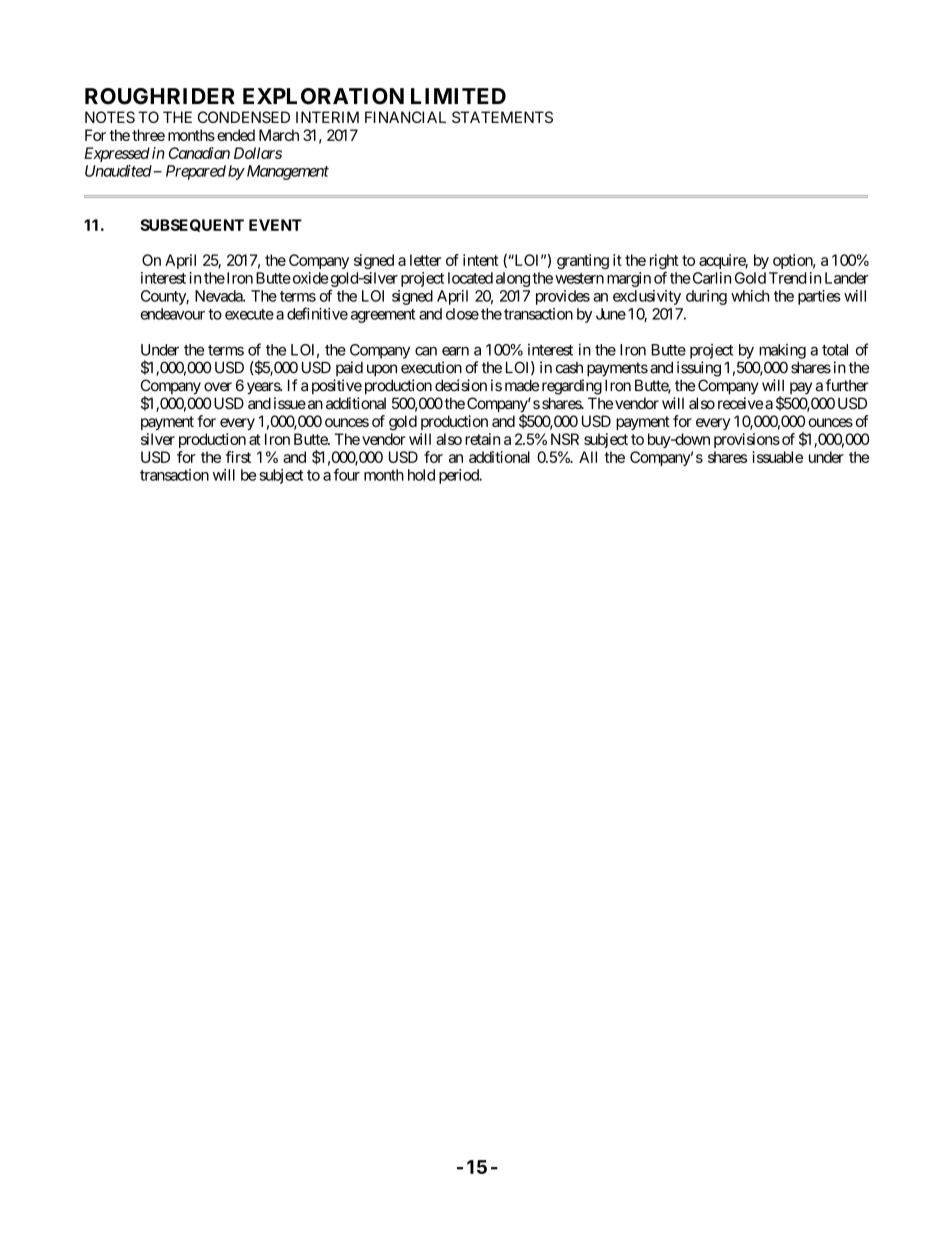  Describe the element at coordinates (470, 278) in the screenshot. I see `located` at that location.
